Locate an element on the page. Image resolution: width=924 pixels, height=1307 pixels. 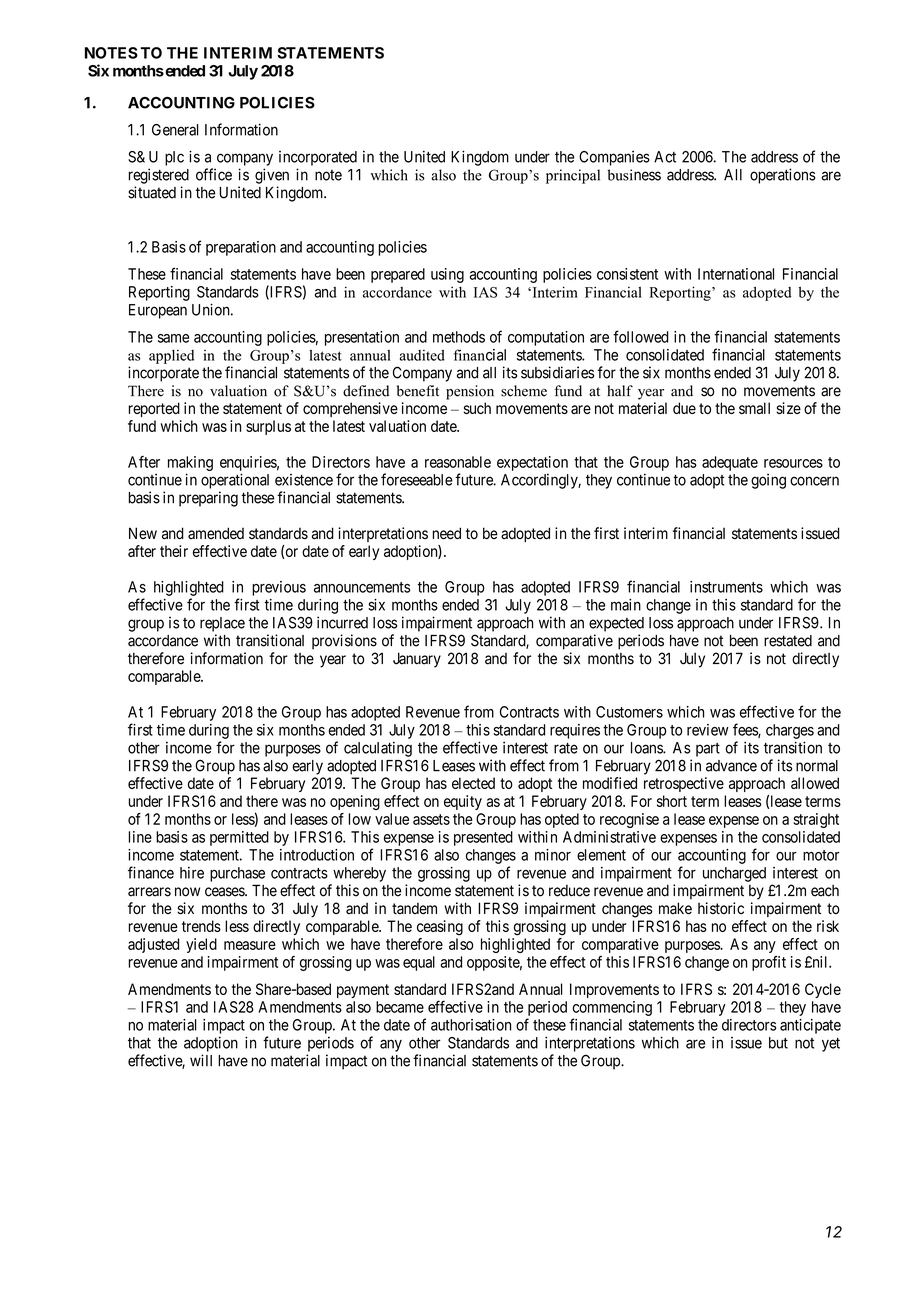
but is located at coordinates (778, 1043).
